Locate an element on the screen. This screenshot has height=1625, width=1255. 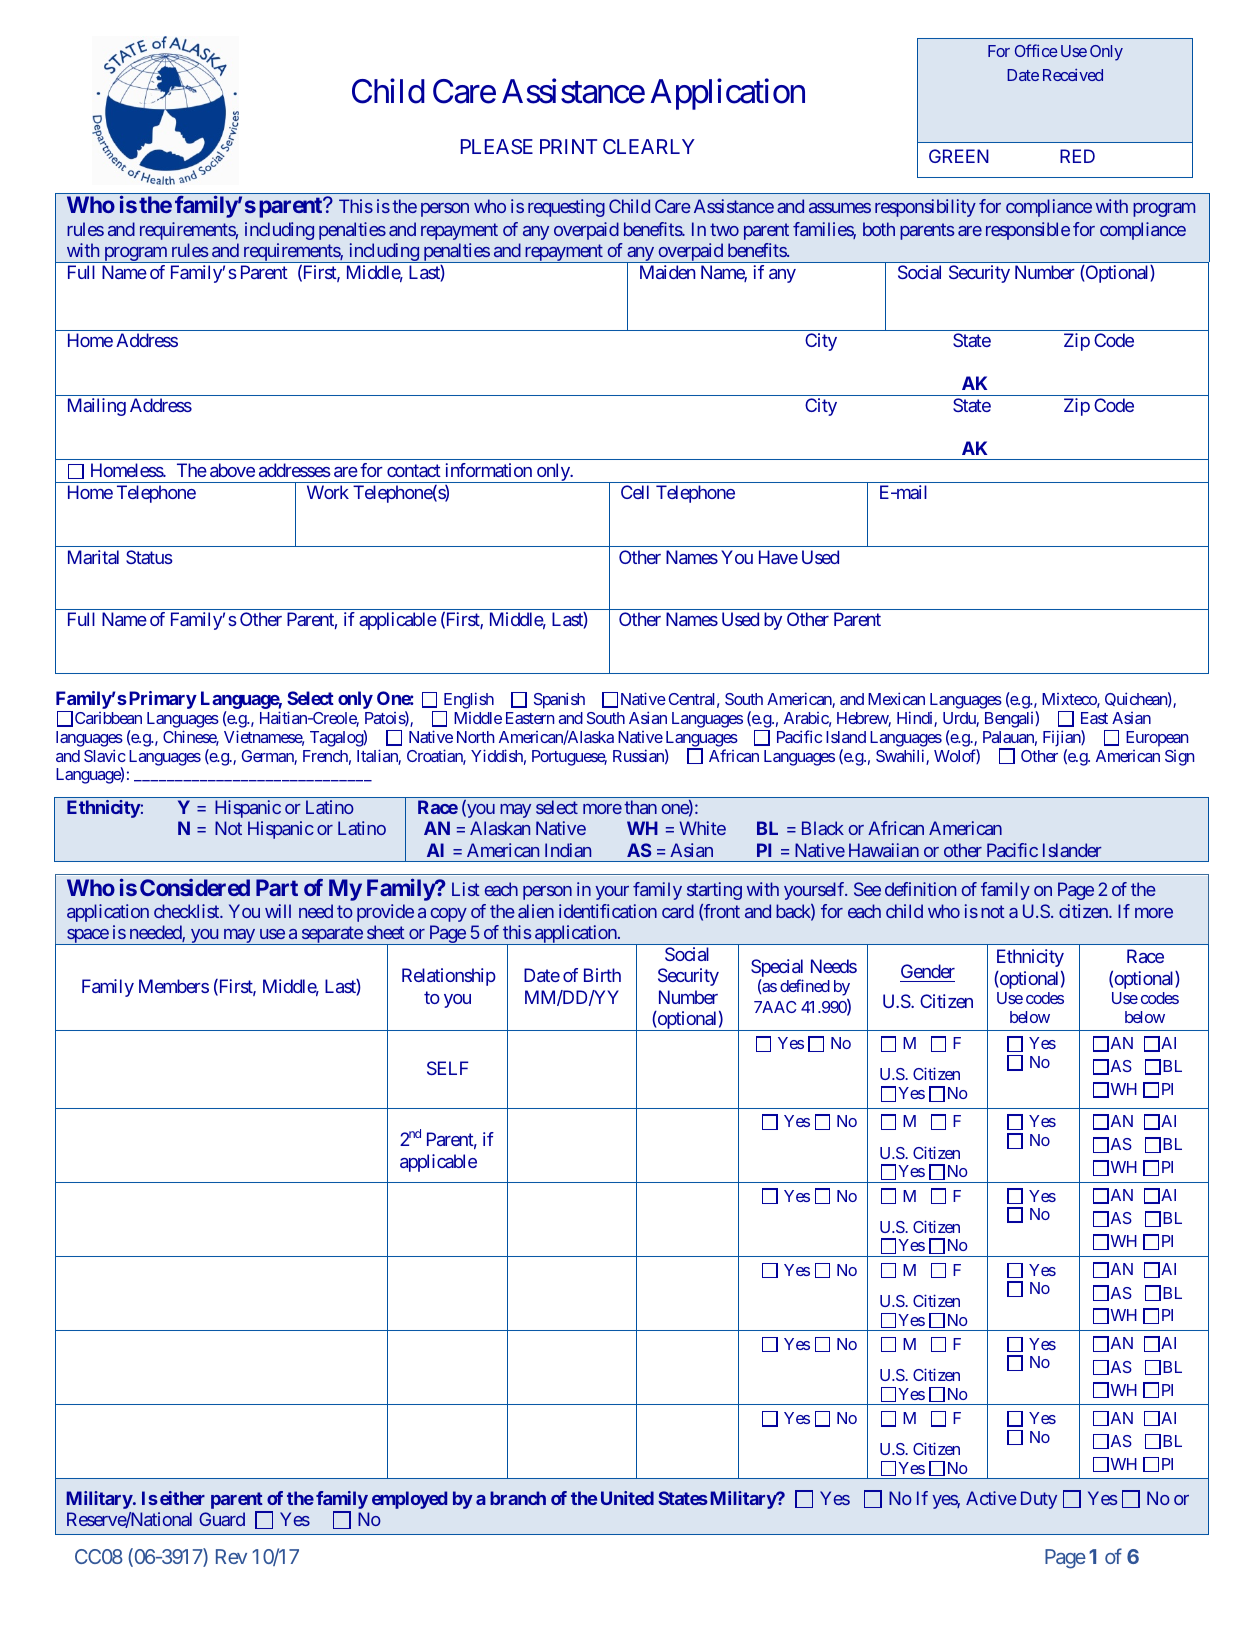
Cell is located at coordinates (635, 492).
